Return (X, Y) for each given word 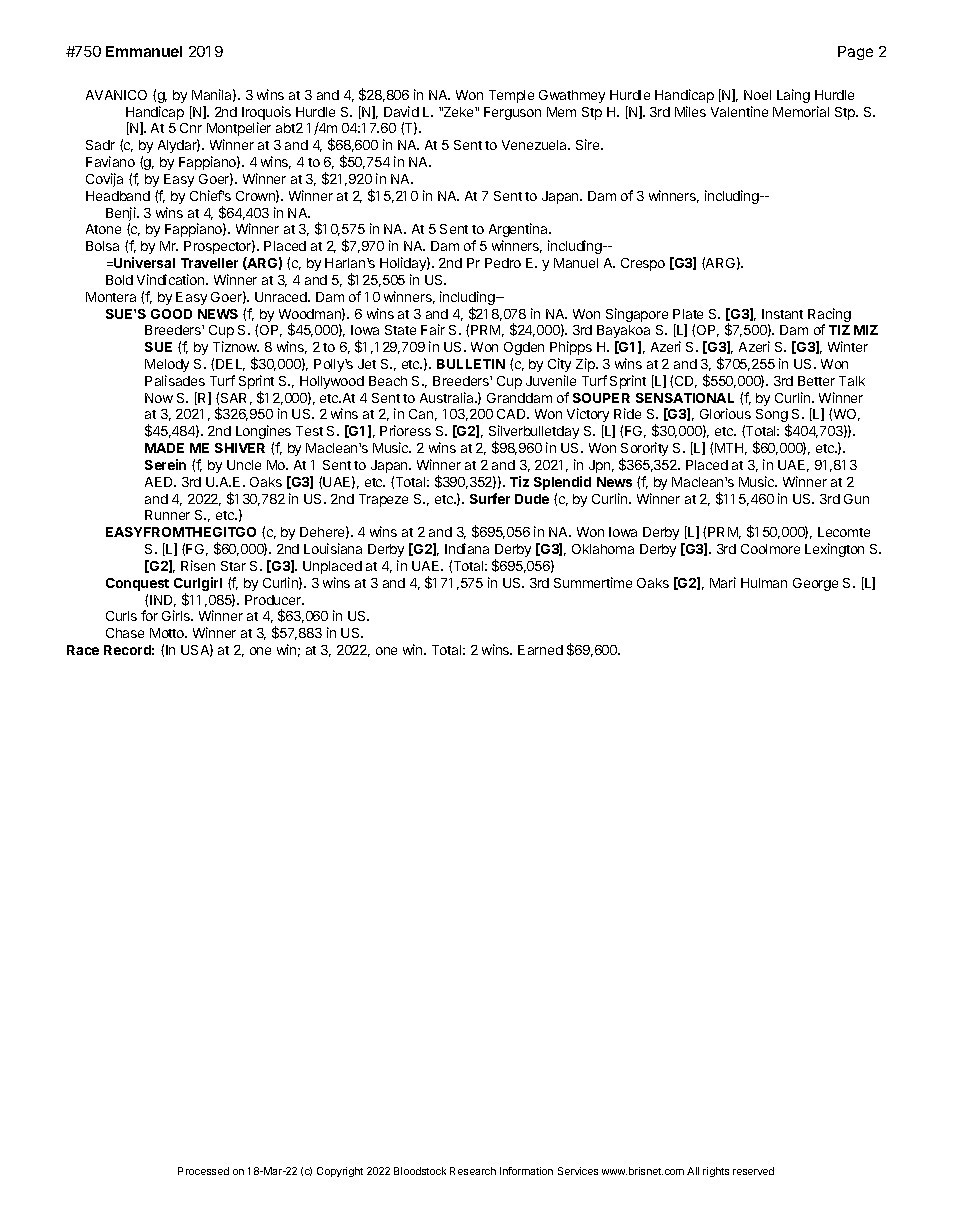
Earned (540, 650)
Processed (203, 1171)
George (815, 584)
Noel (757, 95)
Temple (511, 96)
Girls (177, 615)
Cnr (191, 128)
